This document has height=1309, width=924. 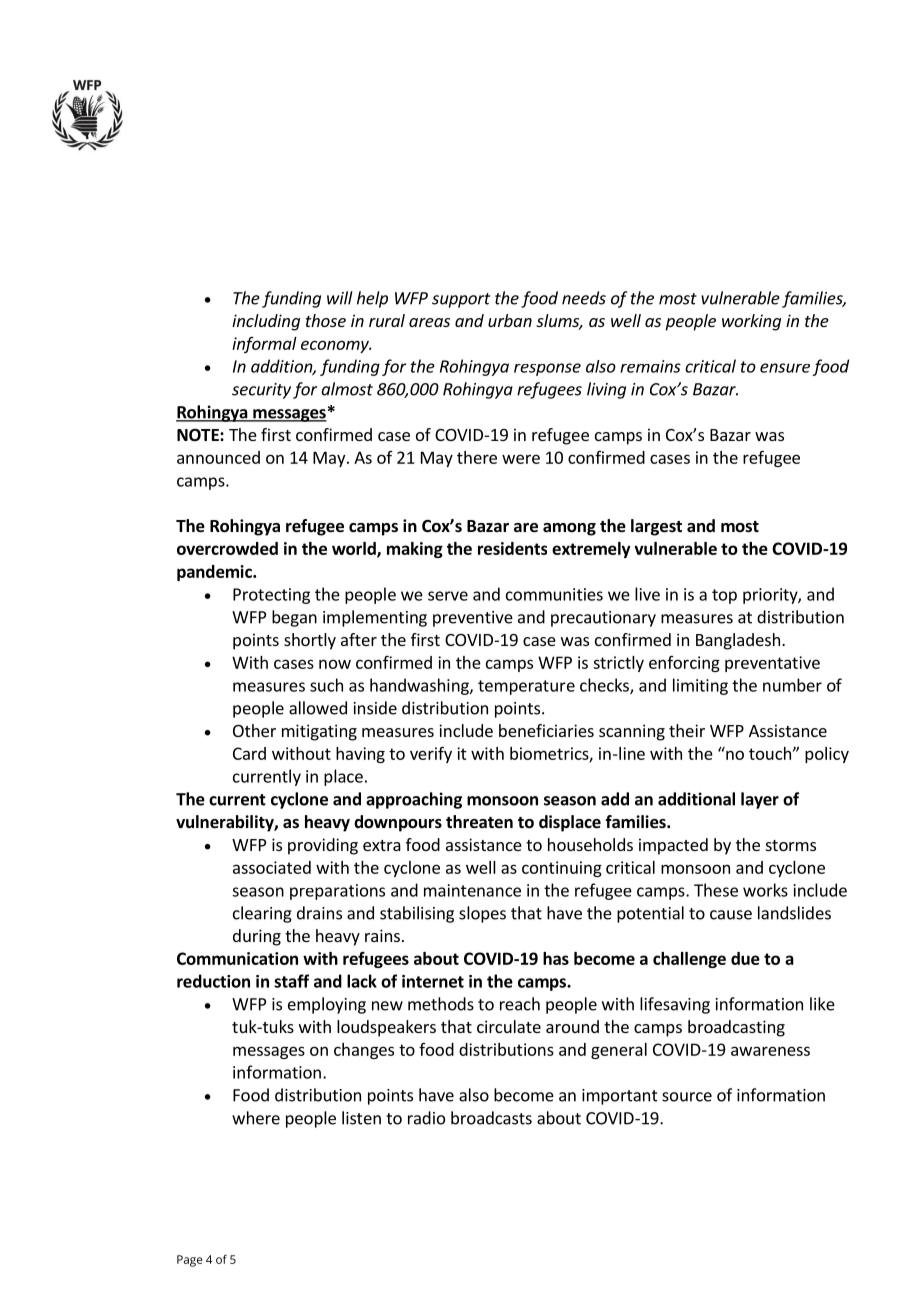 I want to click on largest, so click(x=656, y=527).
